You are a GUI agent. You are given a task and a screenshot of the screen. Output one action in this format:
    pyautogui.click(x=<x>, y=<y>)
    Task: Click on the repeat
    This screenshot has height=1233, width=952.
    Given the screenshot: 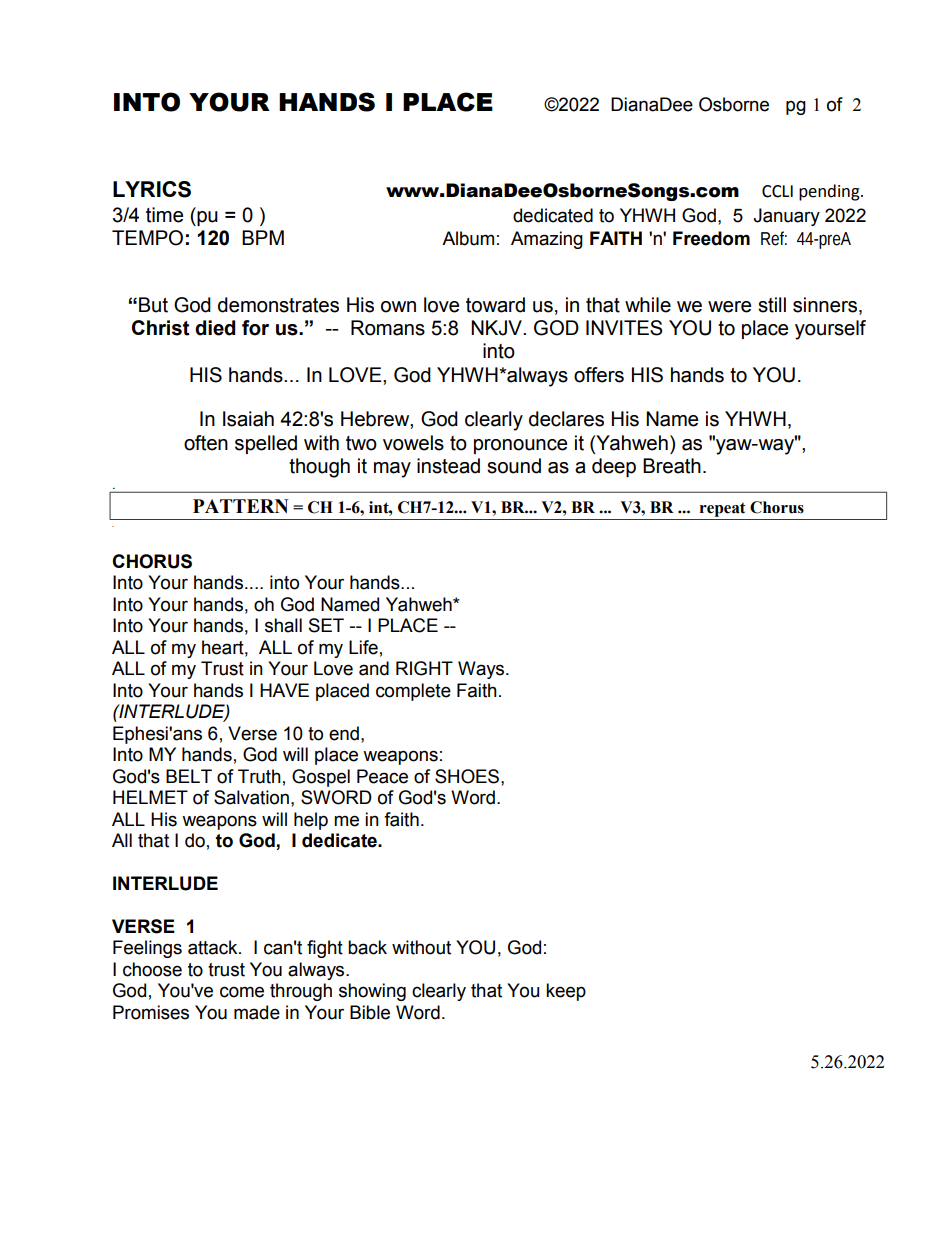 What is the action you would take?
    pyautogui.click(x=723, y=509)
